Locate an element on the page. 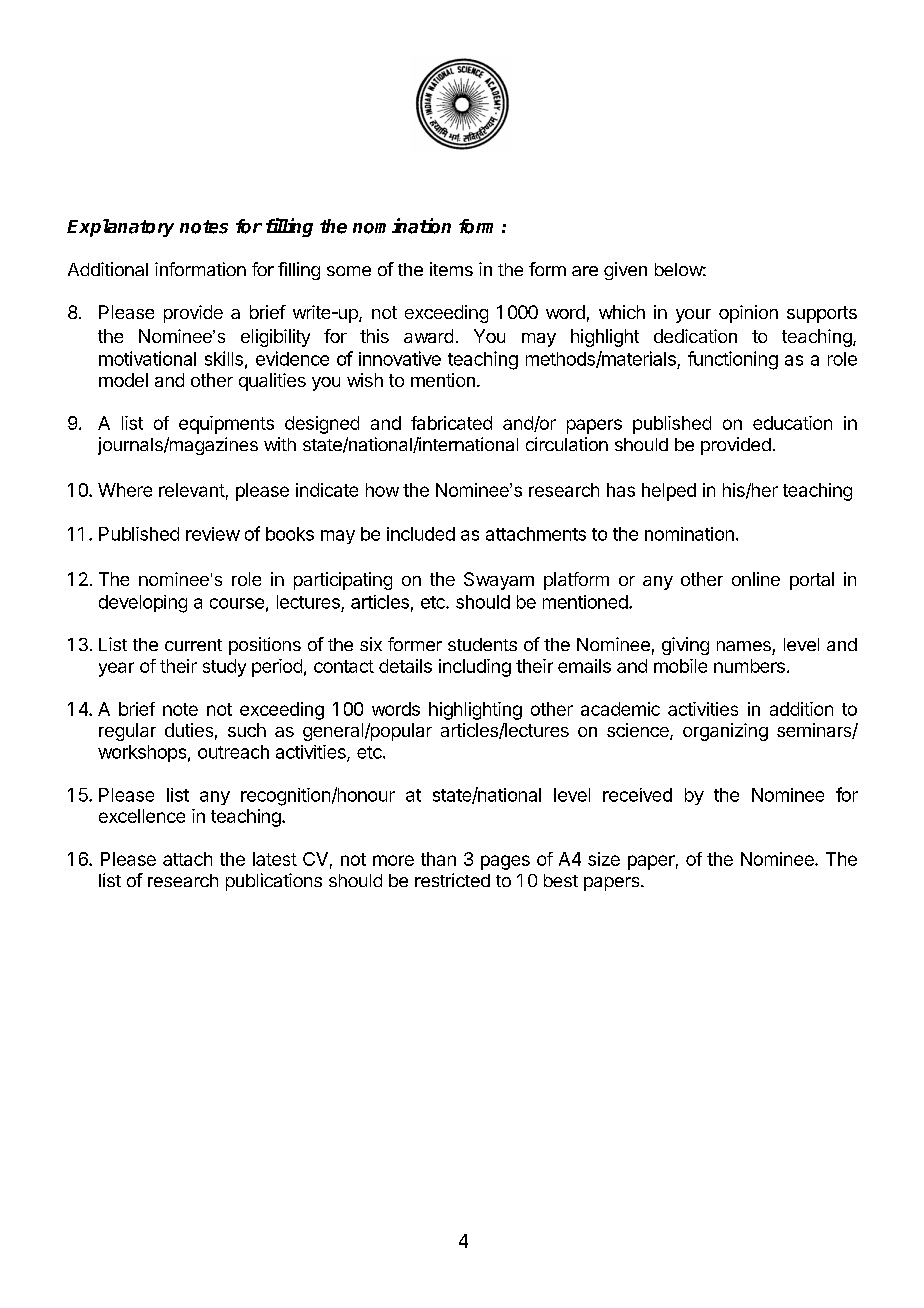 Image resolution: width=924 pixels, height=1308 pixels. latest is located at coordinates (275, 859).
